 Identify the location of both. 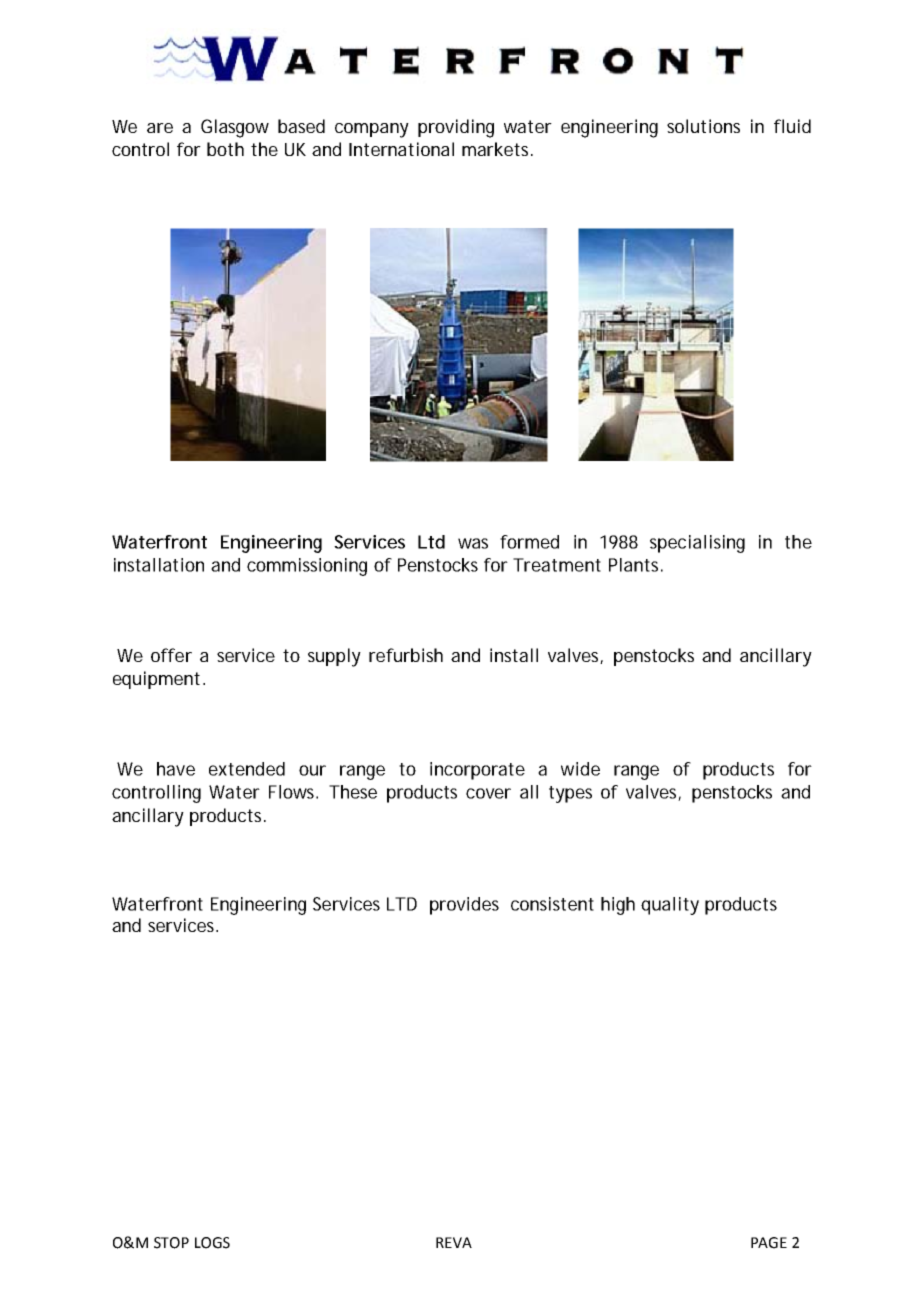
(225, 149).
